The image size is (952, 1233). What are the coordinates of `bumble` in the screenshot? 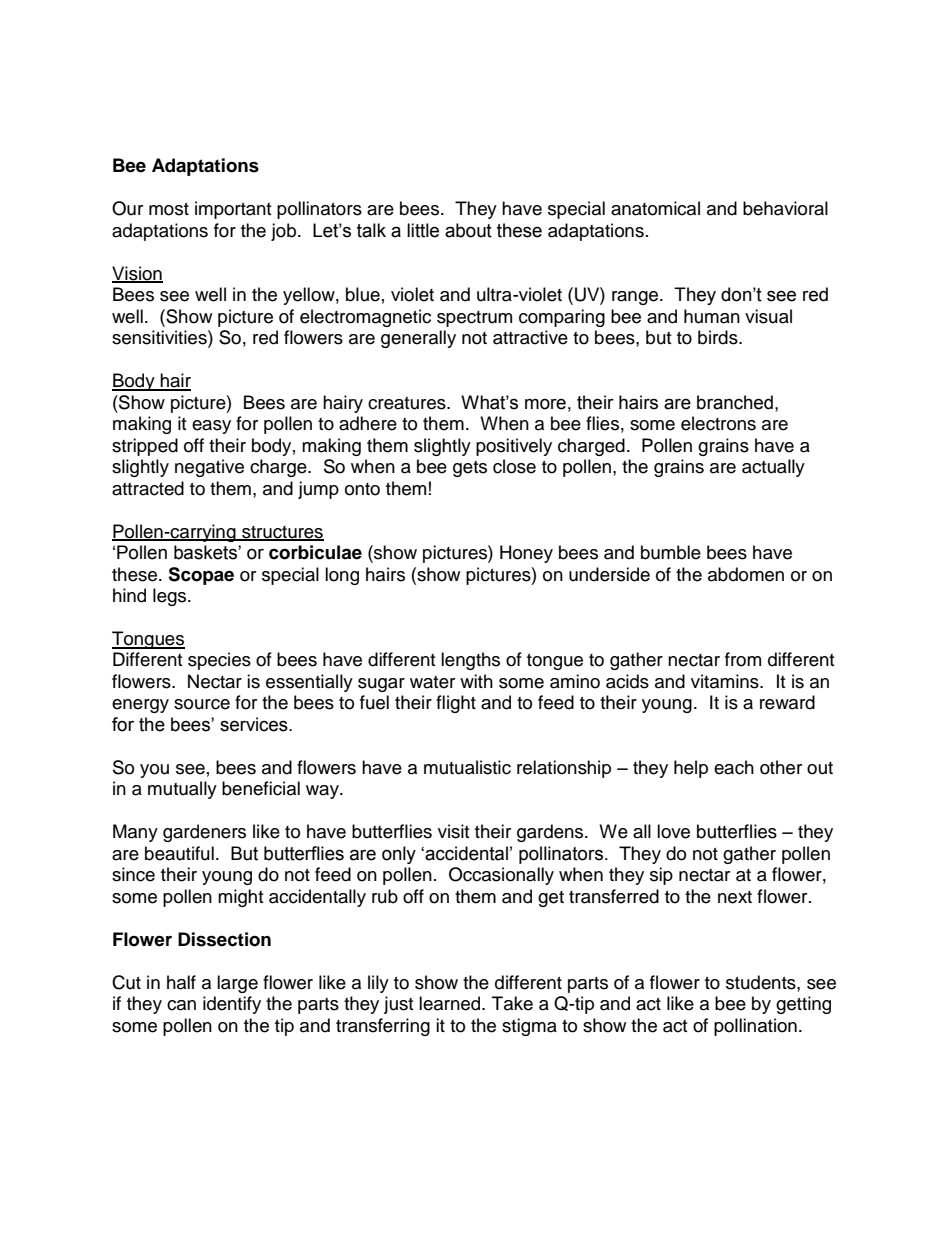 It's located at (671, 552).
